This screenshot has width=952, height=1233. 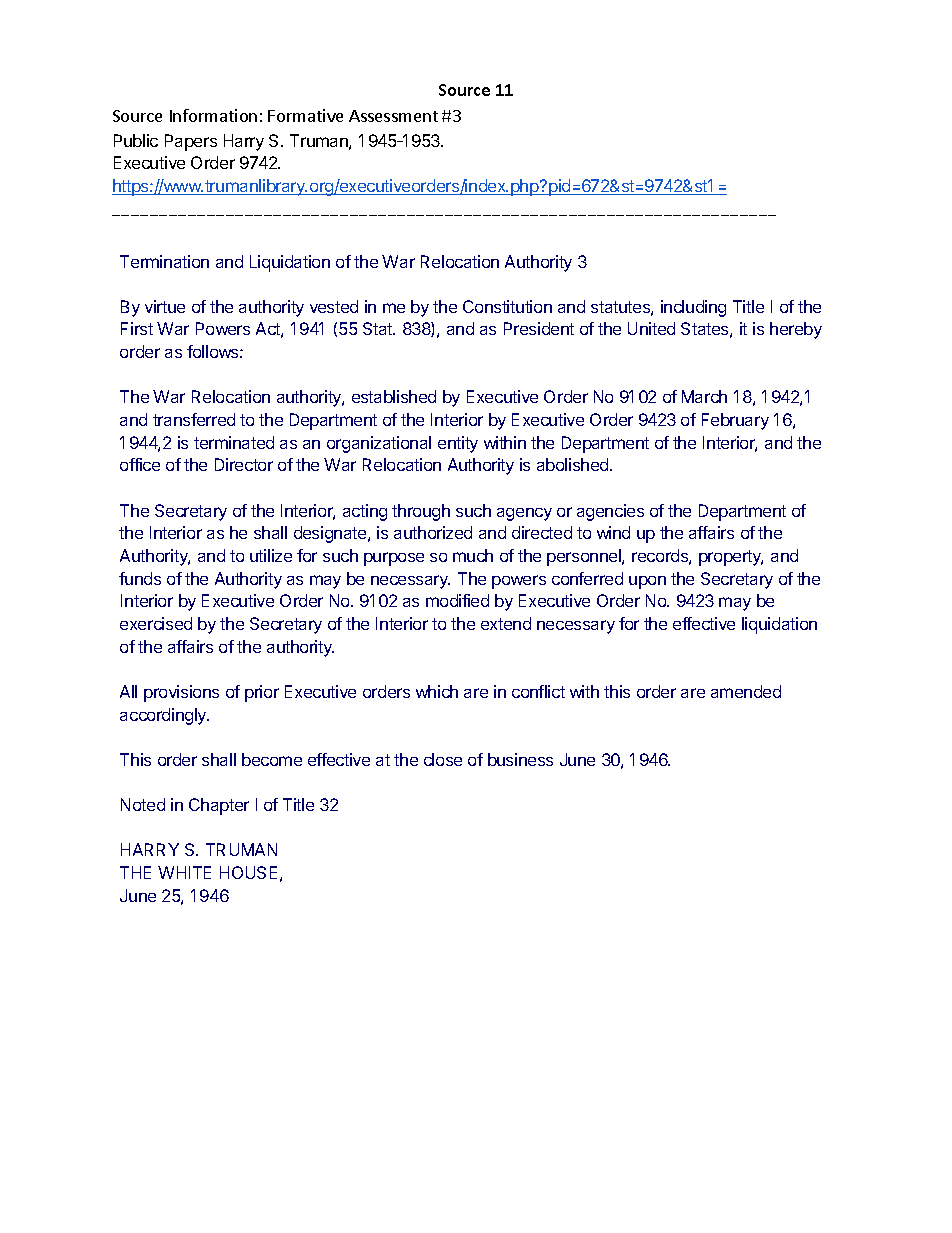 What do you see at coordinates (746, 691) in the screenshot?
I see `amended` at bounding box center [746, 691].
